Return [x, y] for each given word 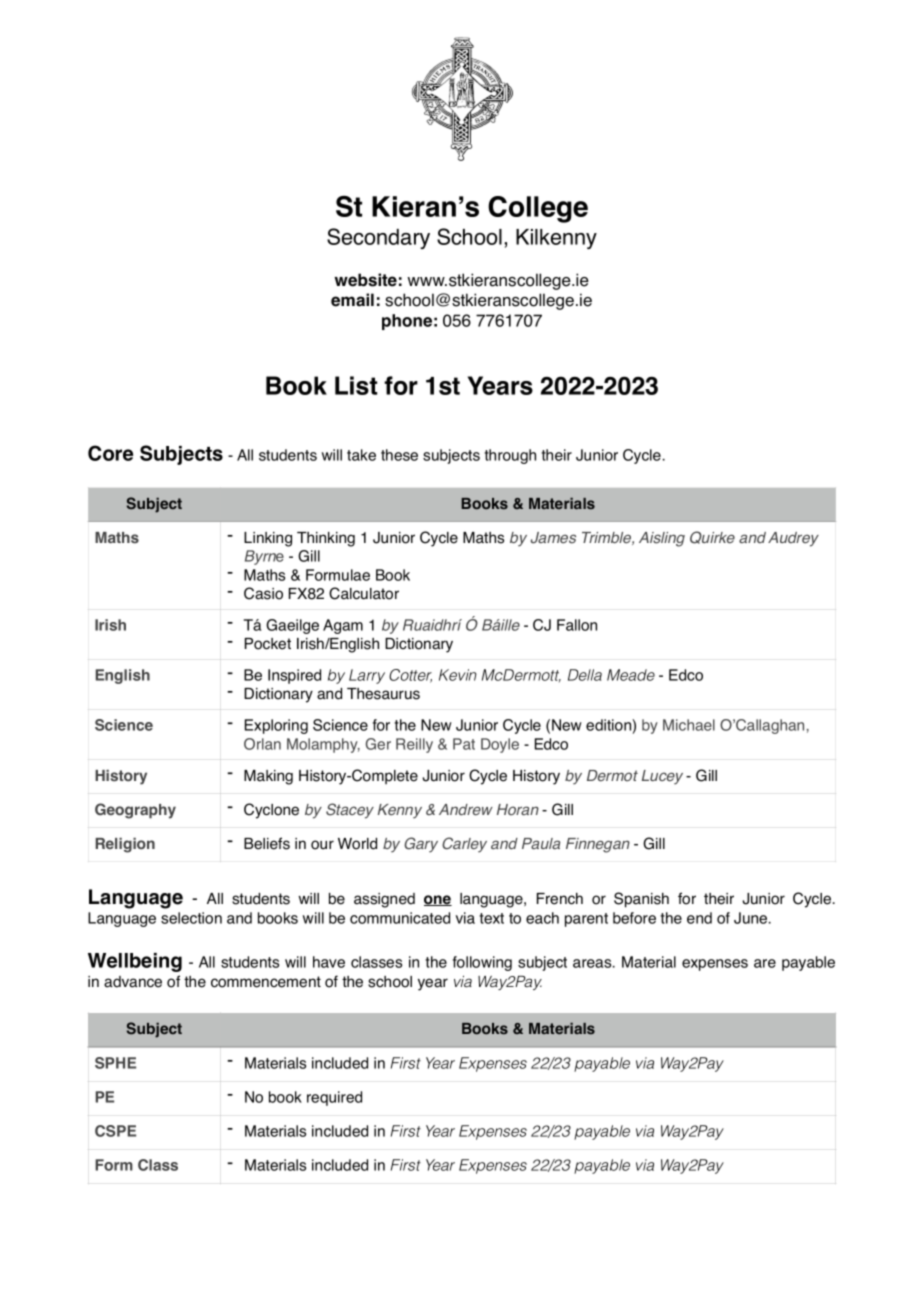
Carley [464, 845]
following [482, 963]
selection [191, 918]
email [352, 300]
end [699, 918]
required [334, 1098]
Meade [631, 675]
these [399, 455]
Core [110, 453]
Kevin [458, 675]
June [752, 918]
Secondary [378, 238]
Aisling [662, 539]
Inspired [294, 676]
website [365, 280]
